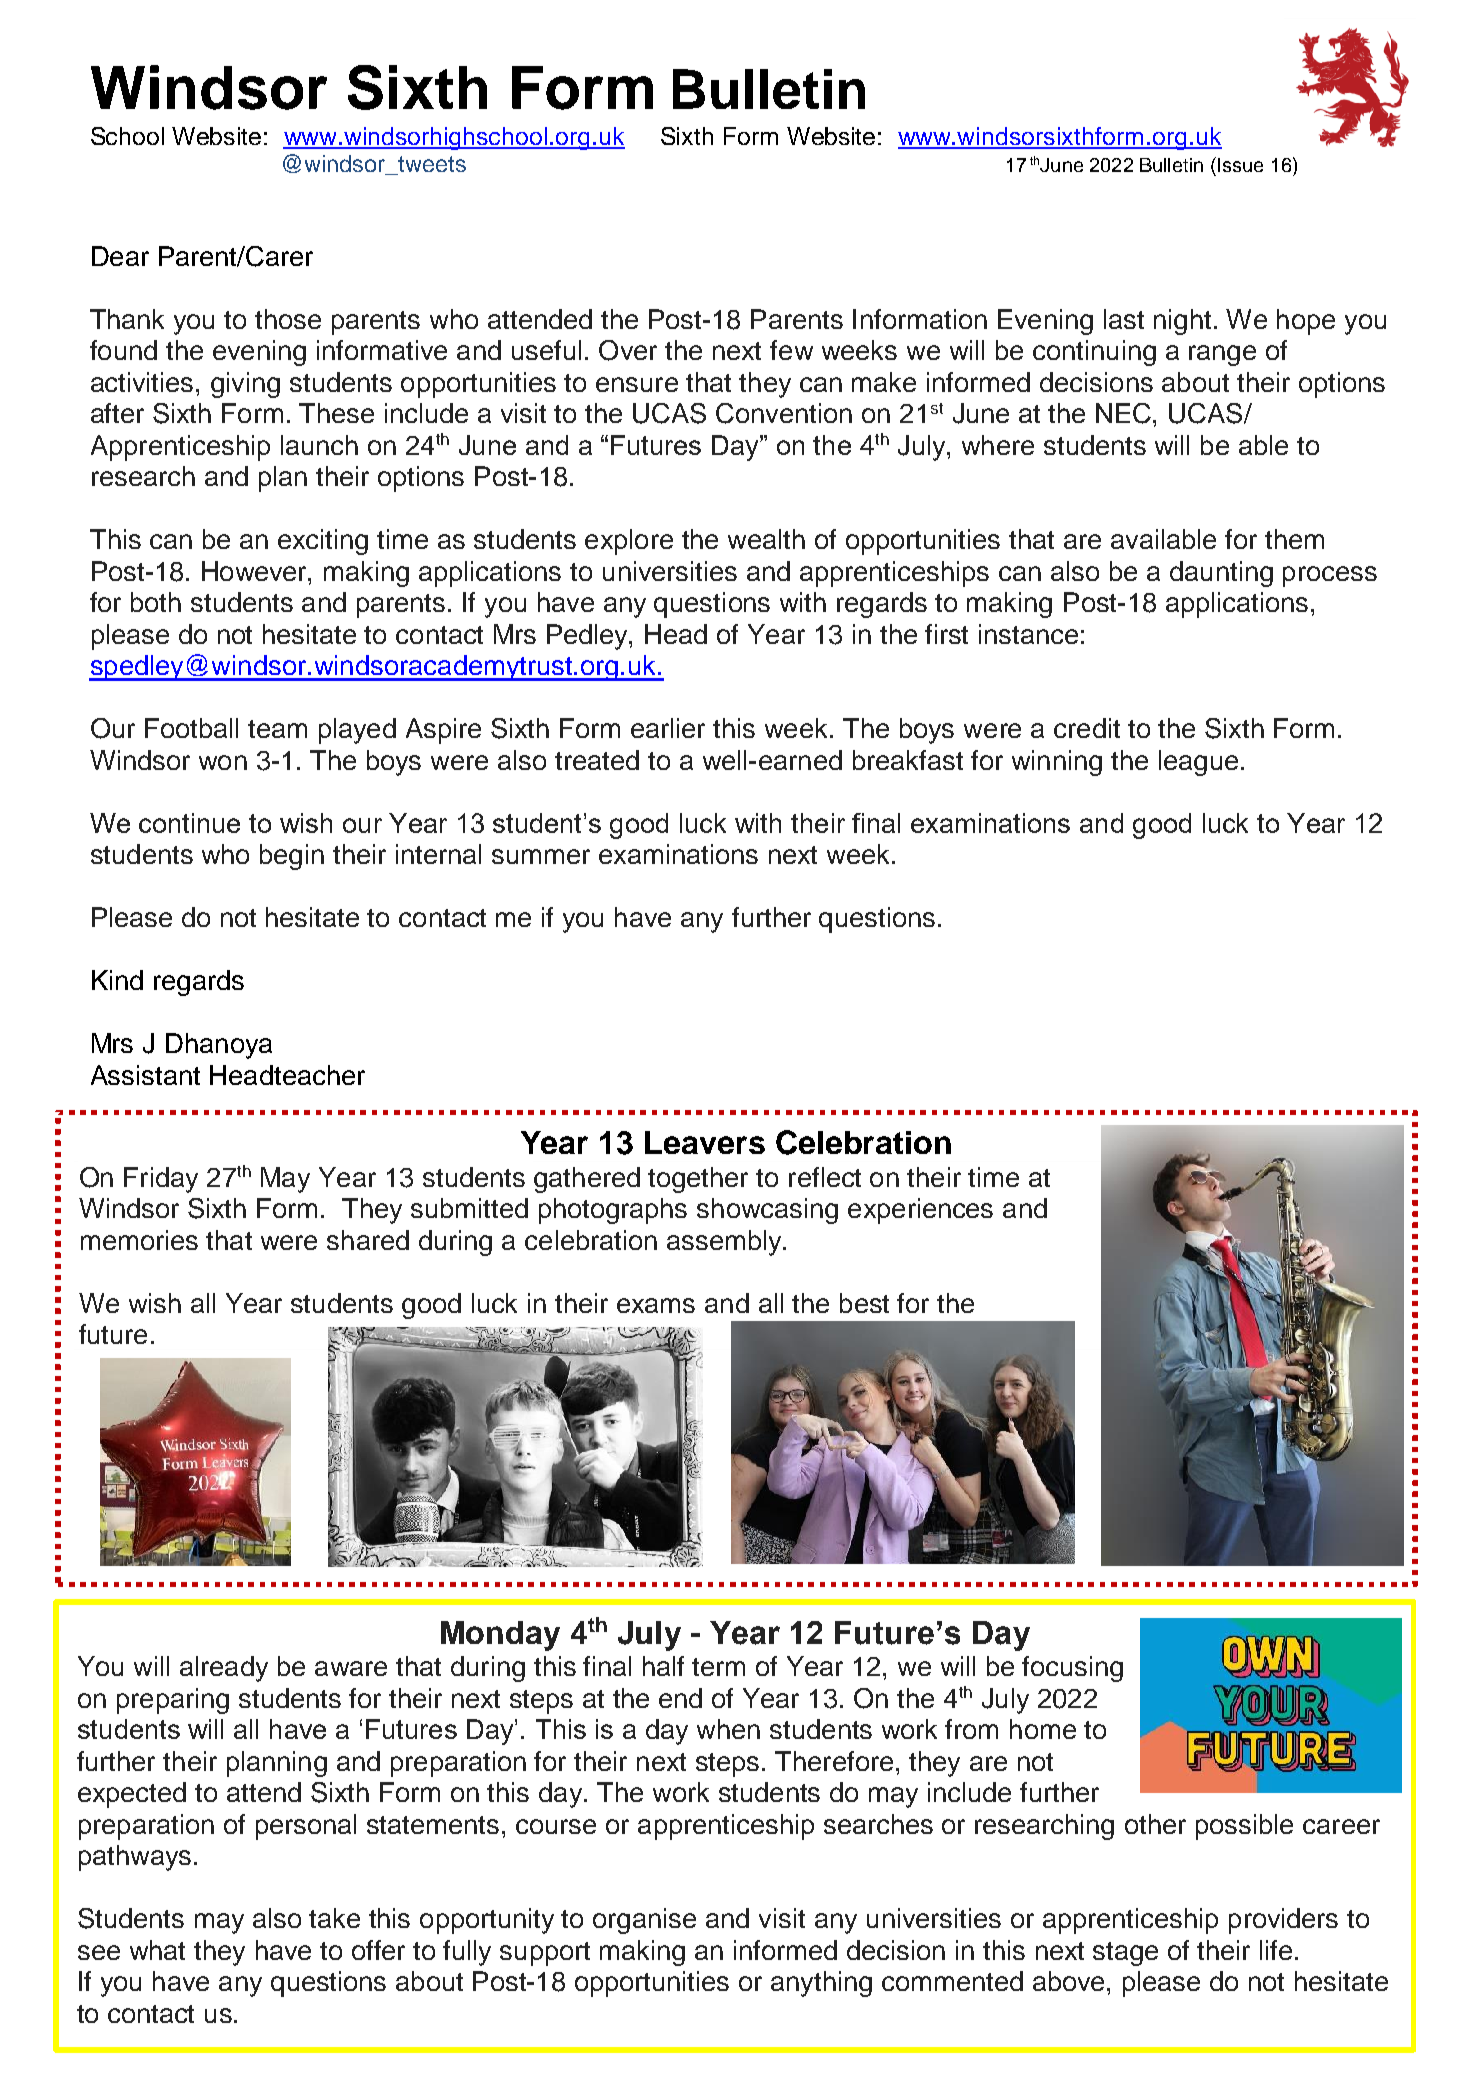  Describe the element at coordinates (139, 1240) in the page. I see `memories` at that location.
